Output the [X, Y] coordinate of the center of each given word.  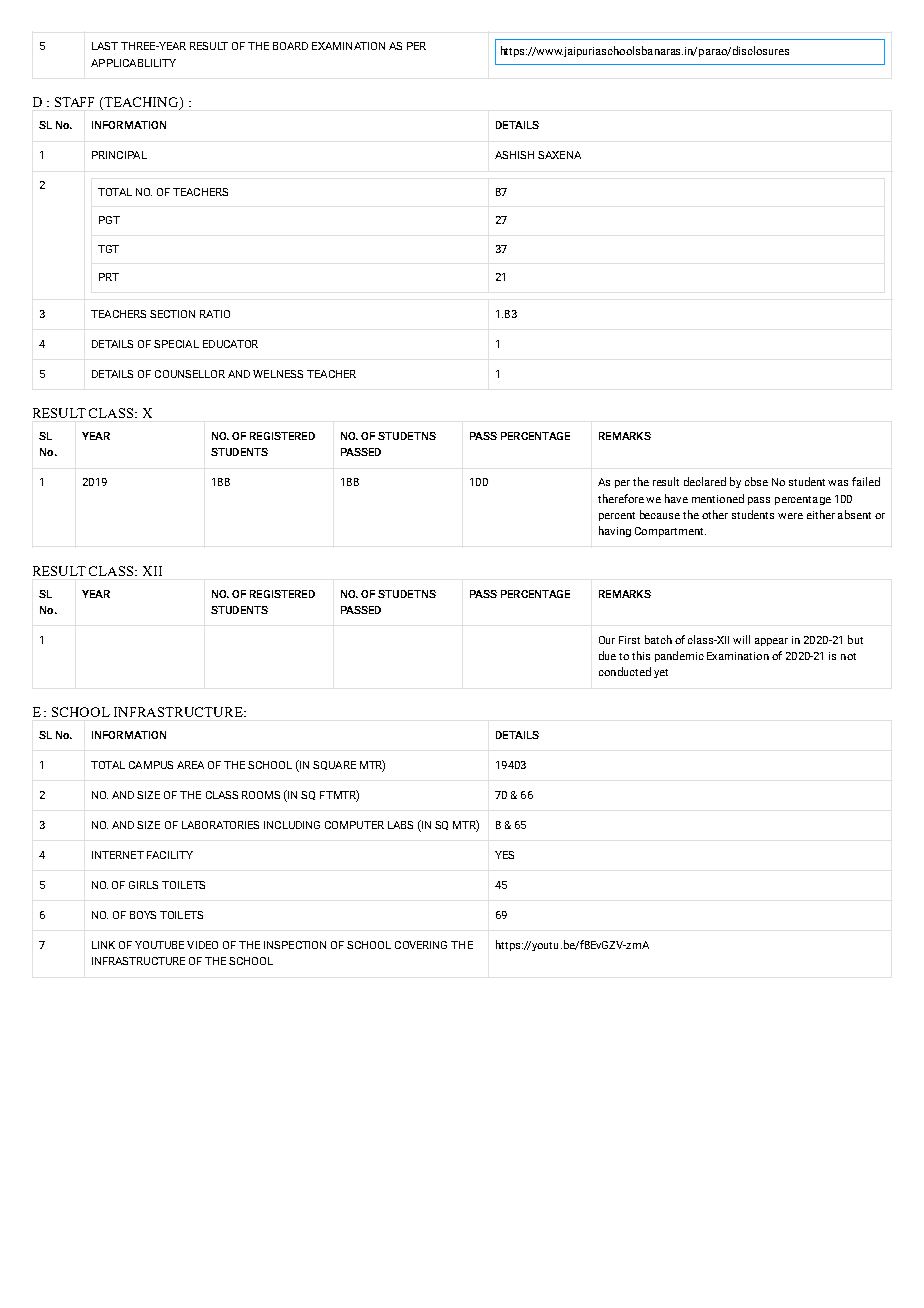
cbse [756, 481]
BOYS [143, 915]
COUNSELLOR [190, 374]
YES [504, 855]
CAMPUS [151, 765]
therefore [621, 498]
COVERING [421, 945]
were [790, 516]
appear [771, 642]
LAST [105, 46]
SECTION [172, 314]
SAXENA [559, 155]
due [607, 655]
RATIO [215, 314]
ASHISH [514, 155]
